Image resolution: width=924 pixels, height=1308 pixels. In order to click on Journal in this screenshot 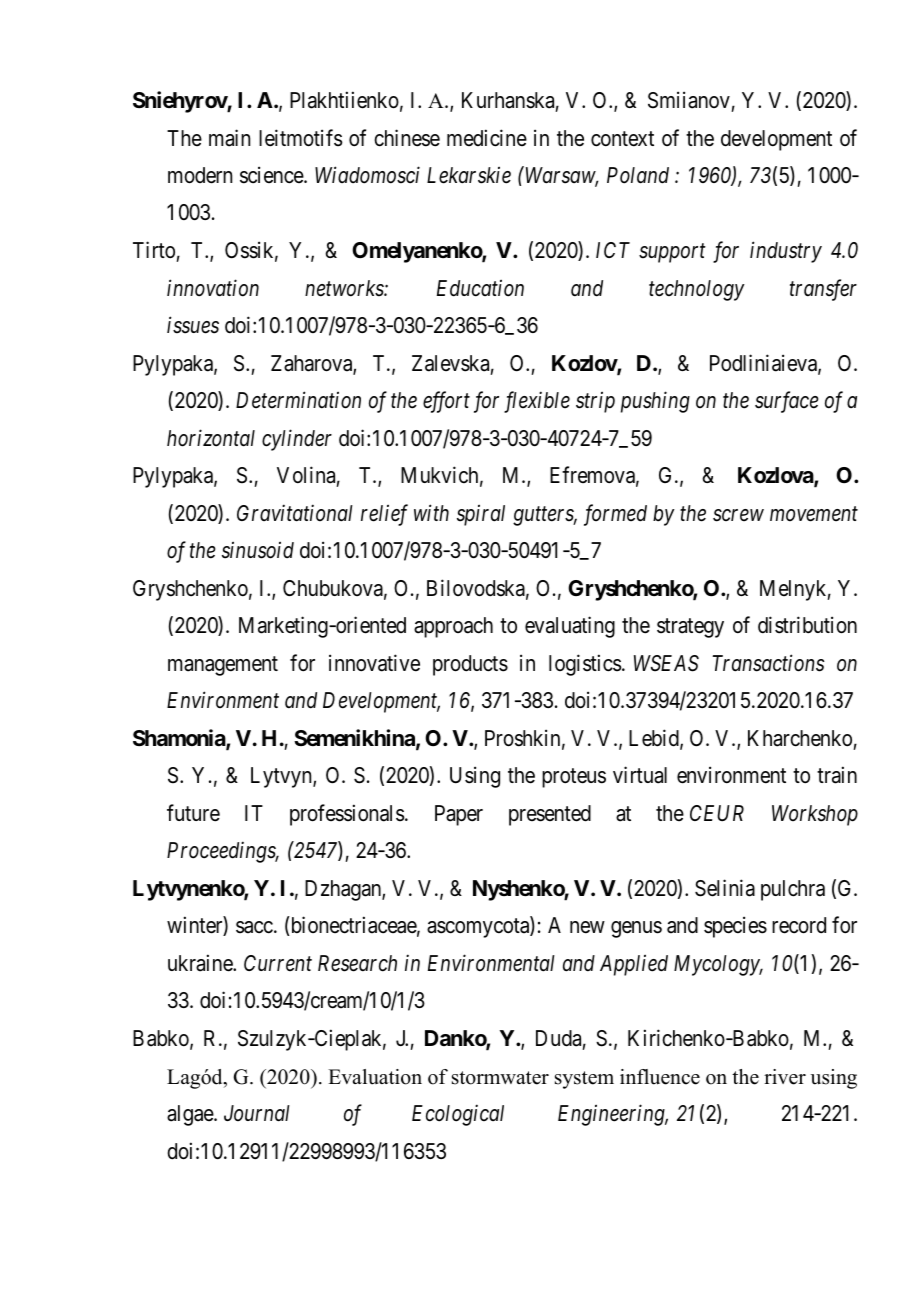, I will do `click(257, 1113)`.
